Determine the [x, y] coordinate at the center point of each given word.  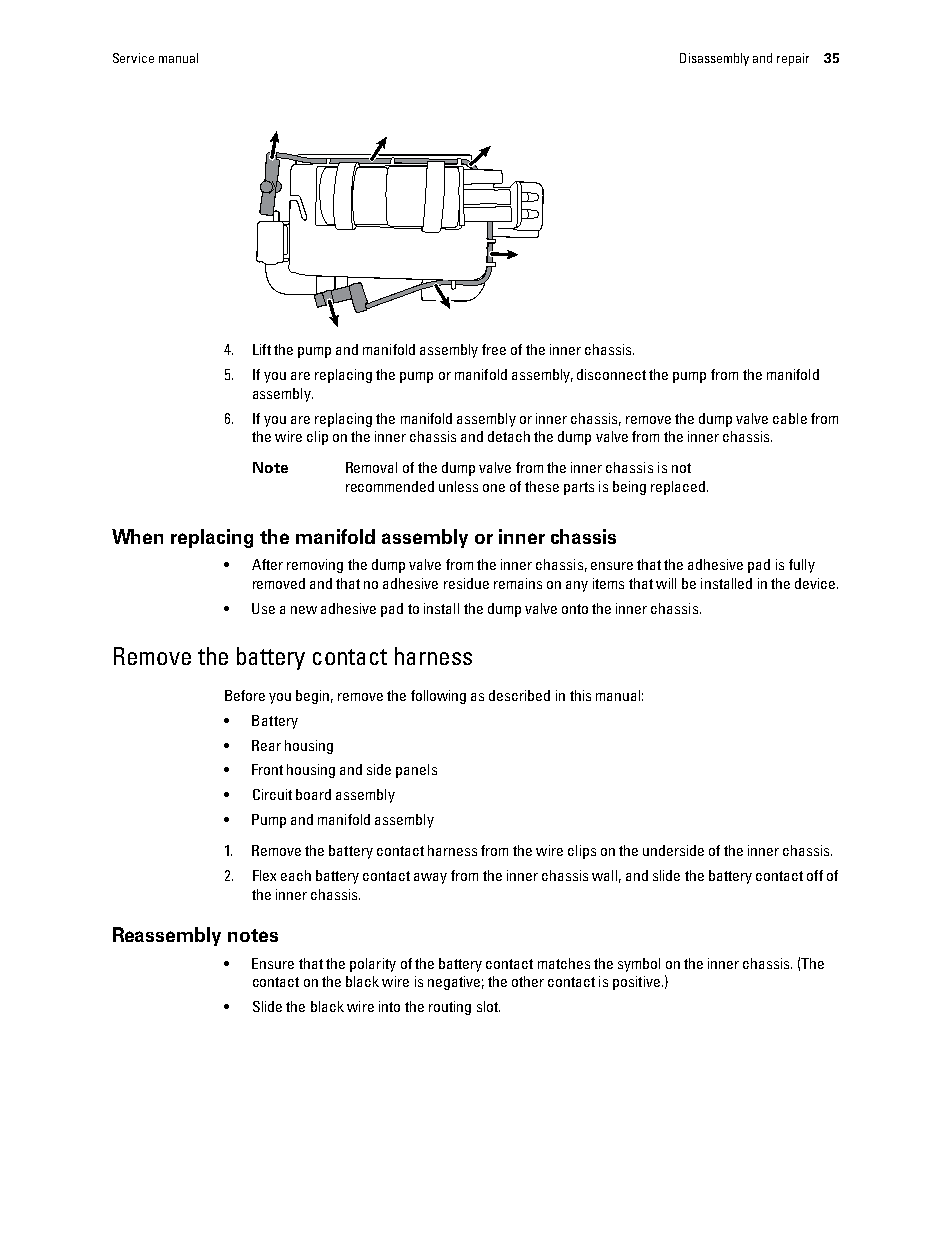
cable [790, 418]
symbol [639, 965]
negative [454, 983]
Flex [264, 875]
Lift [262, 349]
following [438, 697]
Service [133, 58]
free [494, 349]
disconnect [611, 374]
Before [245, 695]
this [580, 695]
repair [793, 59]
